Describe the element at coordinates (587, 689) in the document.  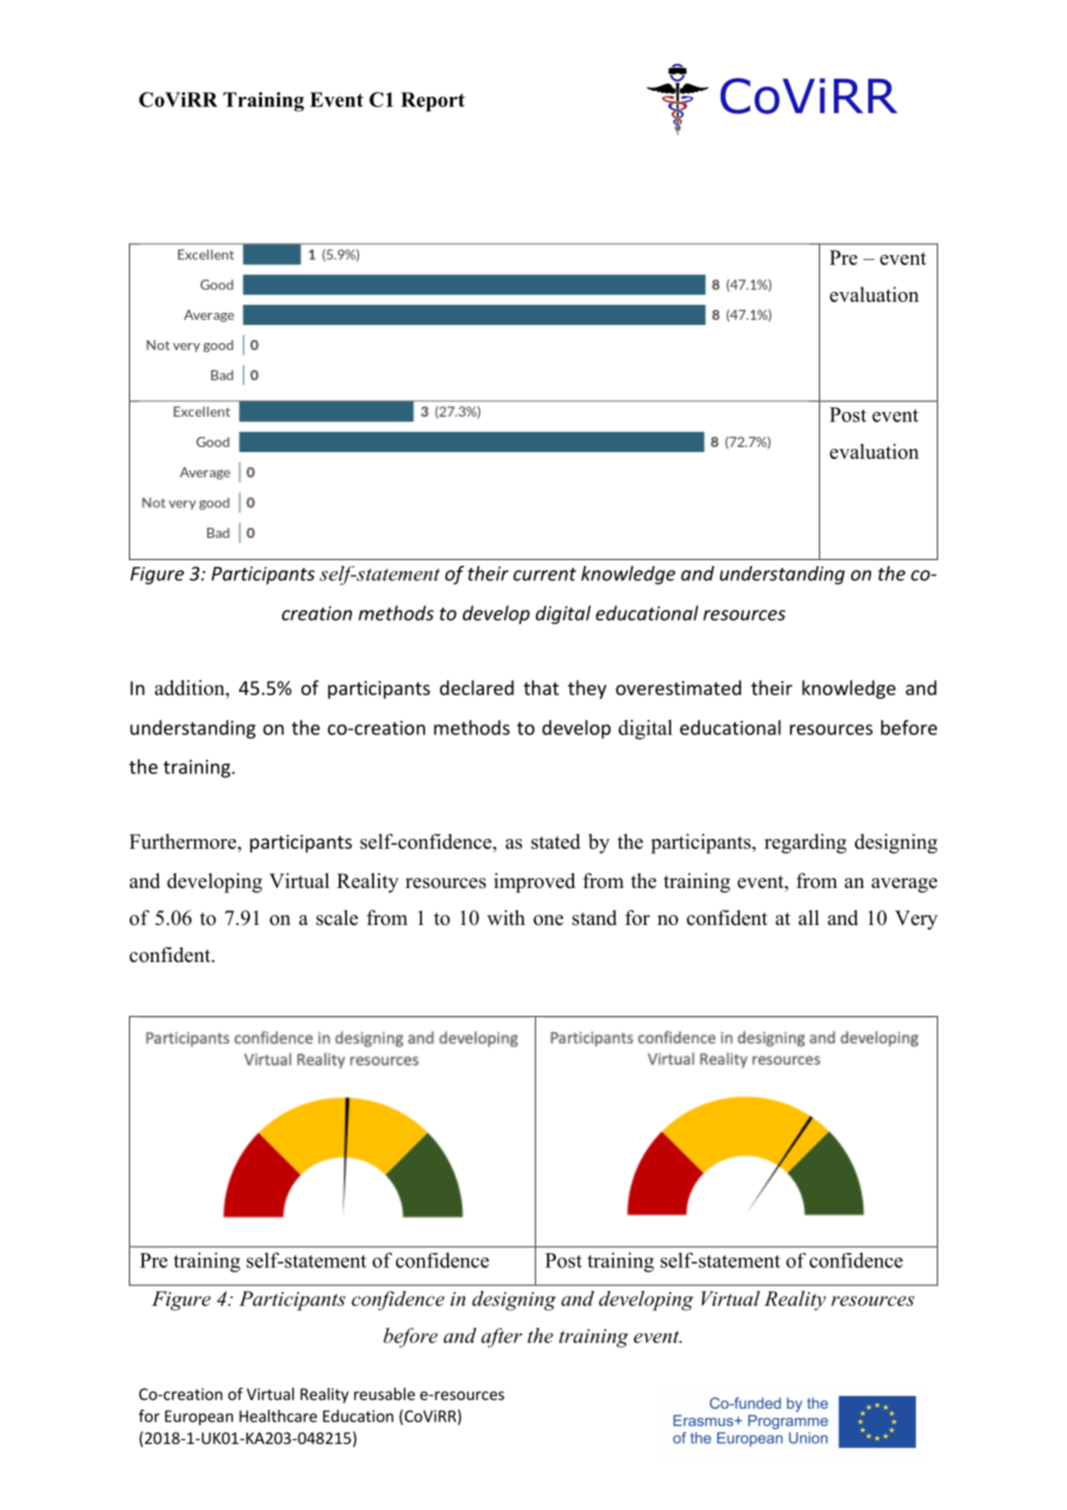
I see `they` at that location.
